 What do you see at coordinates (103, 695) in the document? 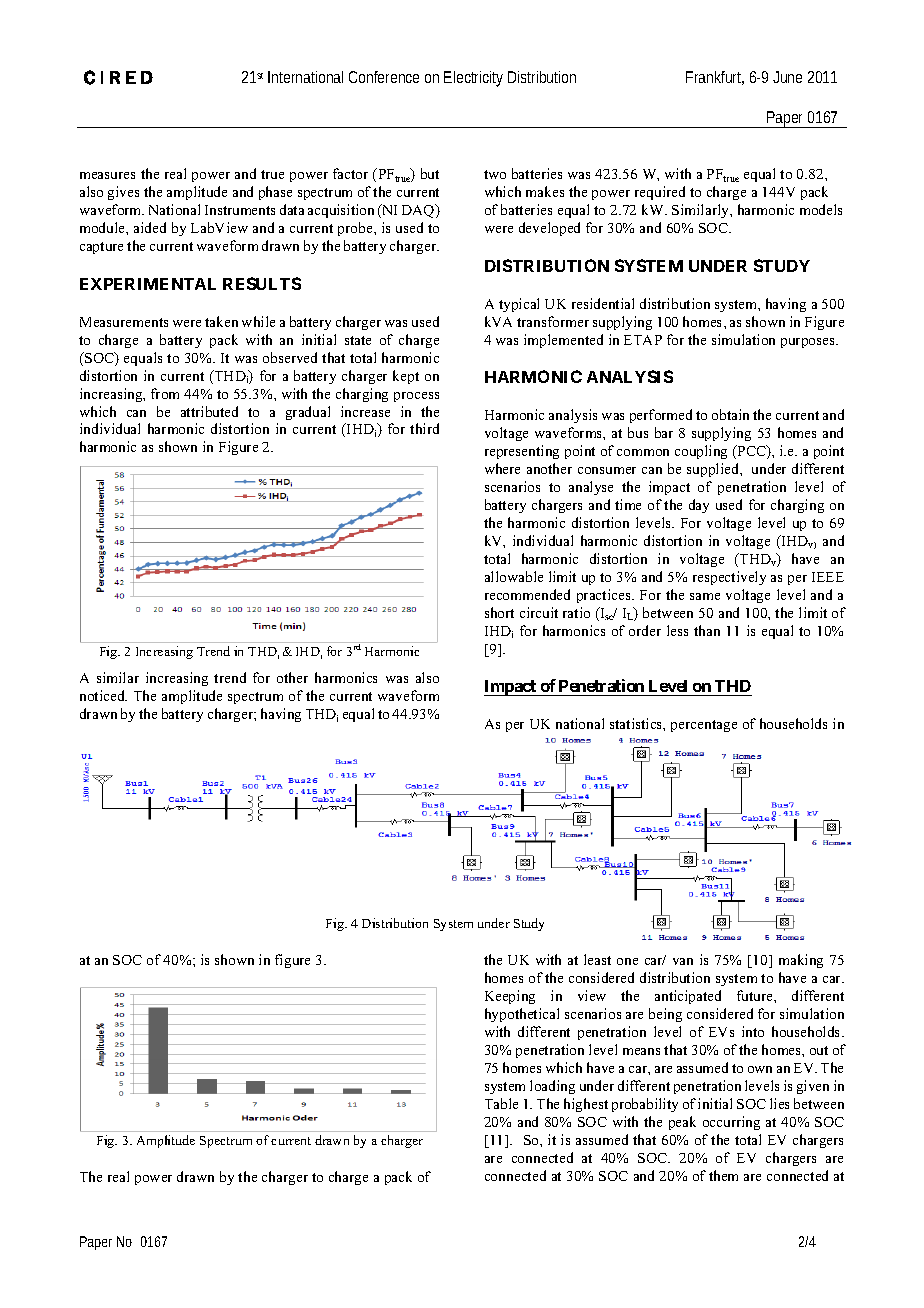
I see `noticed` at bounding box center [103, 695].
